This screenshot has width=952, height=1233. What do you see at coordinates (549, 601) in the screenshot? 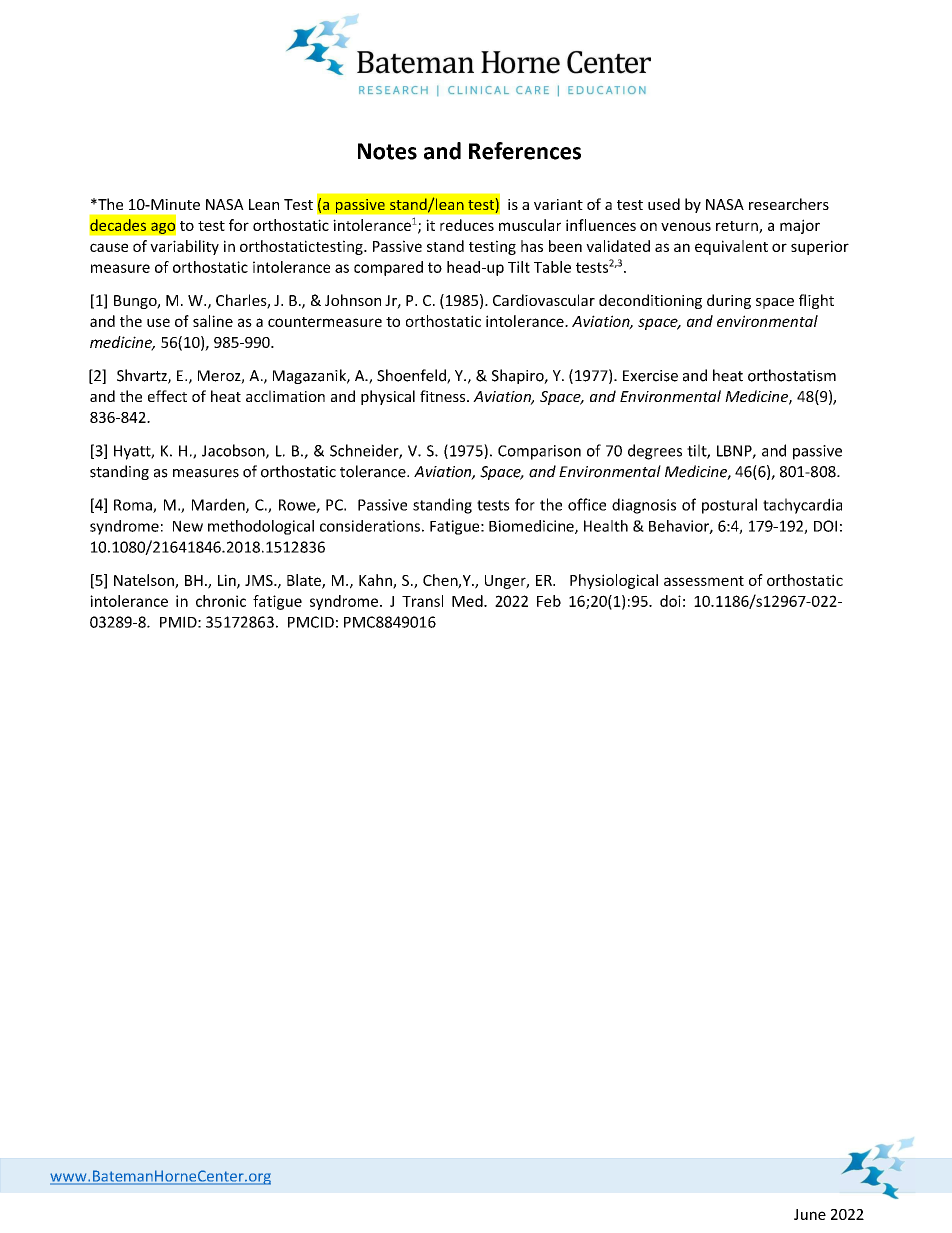
I see `Feb` at bounding box center [549, 601].
